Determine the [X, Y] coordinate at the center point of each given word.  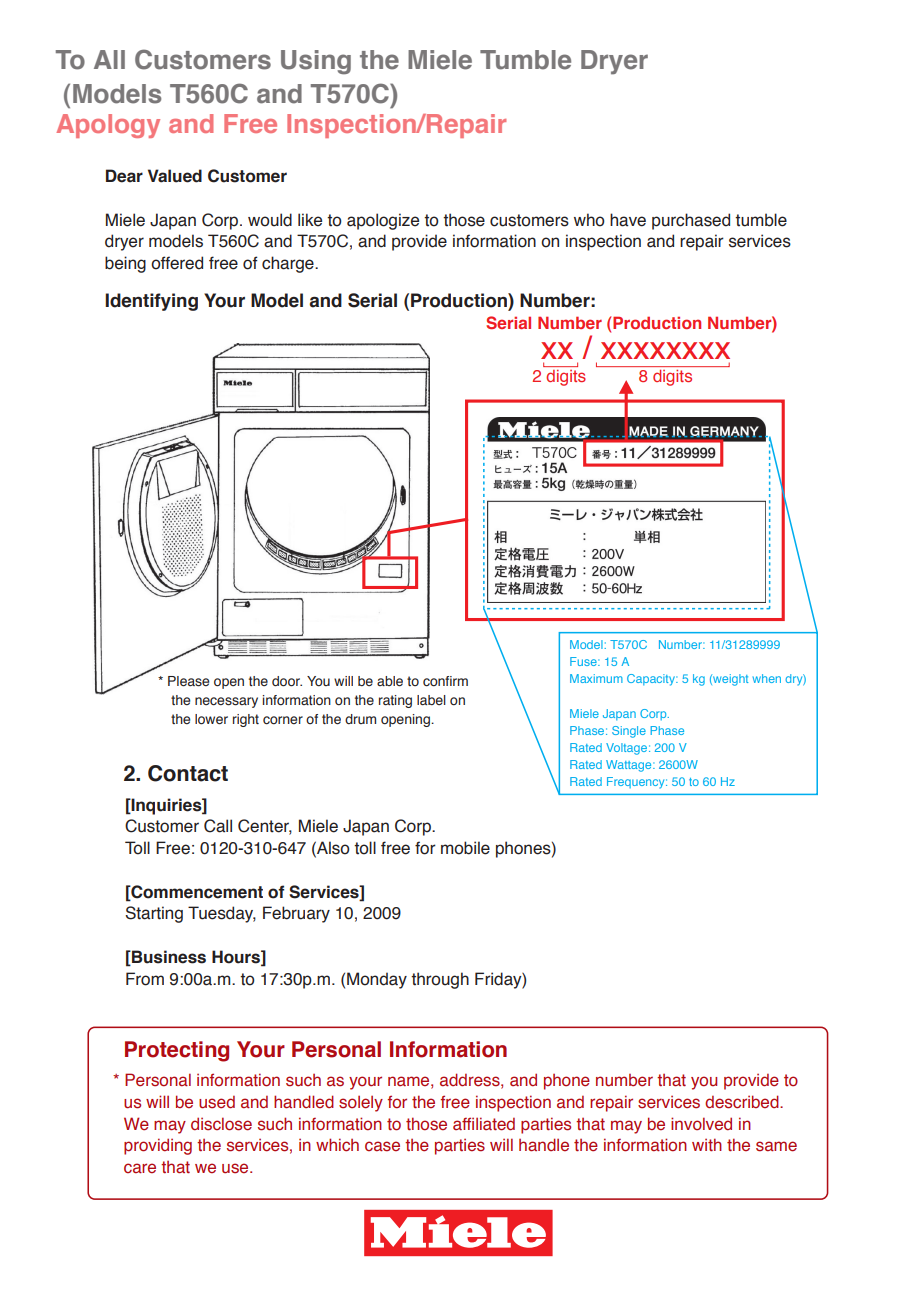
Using [316, 62]
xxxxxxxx [665, 350]
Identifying [151, 302]
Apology [108, 126]
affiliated [484, 1124]
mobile [465, 848]
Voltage [626, 749]
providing [158, 1146]
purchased [691, 221]
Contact [188, 773]
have [628, 220]
